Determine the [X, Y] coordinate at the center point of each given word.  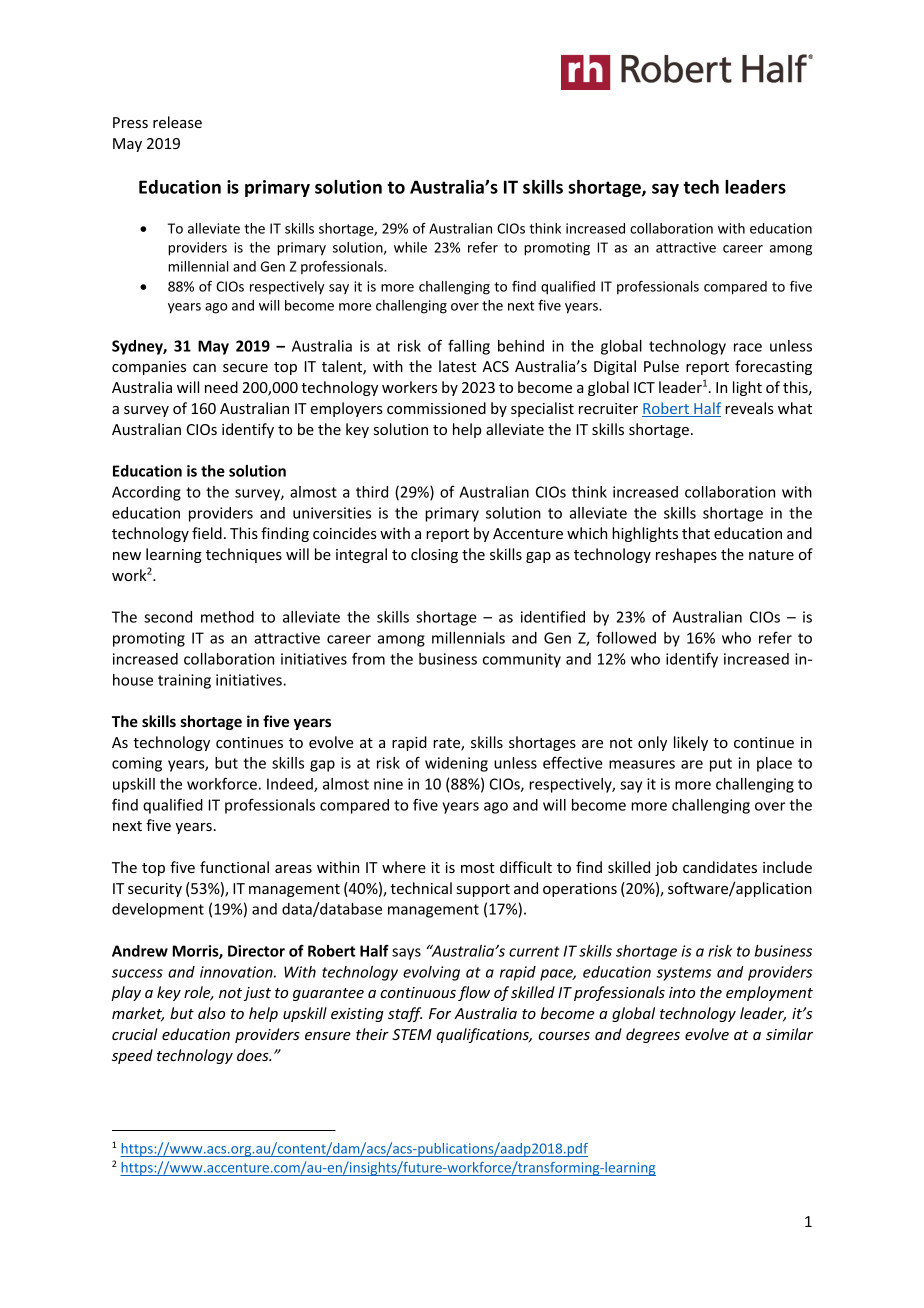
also [211, 1013]
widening [456, 764]
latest [457, 366]
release [177, 122]
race [748, 347]
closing [434, 555]
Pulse [661, 366]
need [221, 387]
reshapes [686, 555]
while [410, 247]
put [721, 765]
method [227, 617]
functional [234, 867]
